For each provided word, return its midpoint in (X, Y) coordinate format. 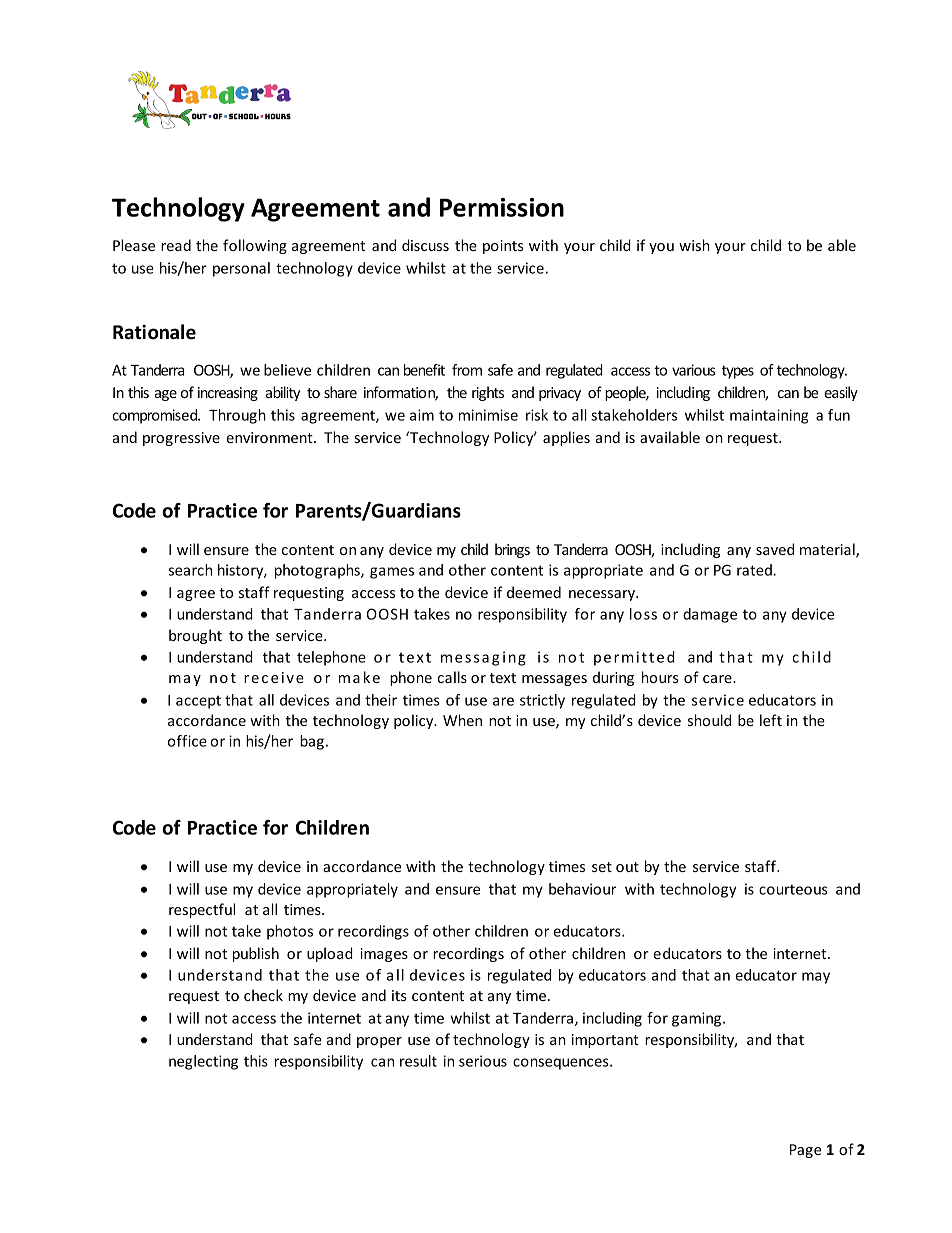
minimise (488, 415)
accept (198, 702)
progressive (181, 439)
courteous (793, 889)
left (771, 720)
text (503, 678)
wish (694, 245)
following (255, 246)
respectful (202, 910)
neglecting (203, 1062)
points (503, 247)
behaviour (582, 889)
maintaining (769, 416)
